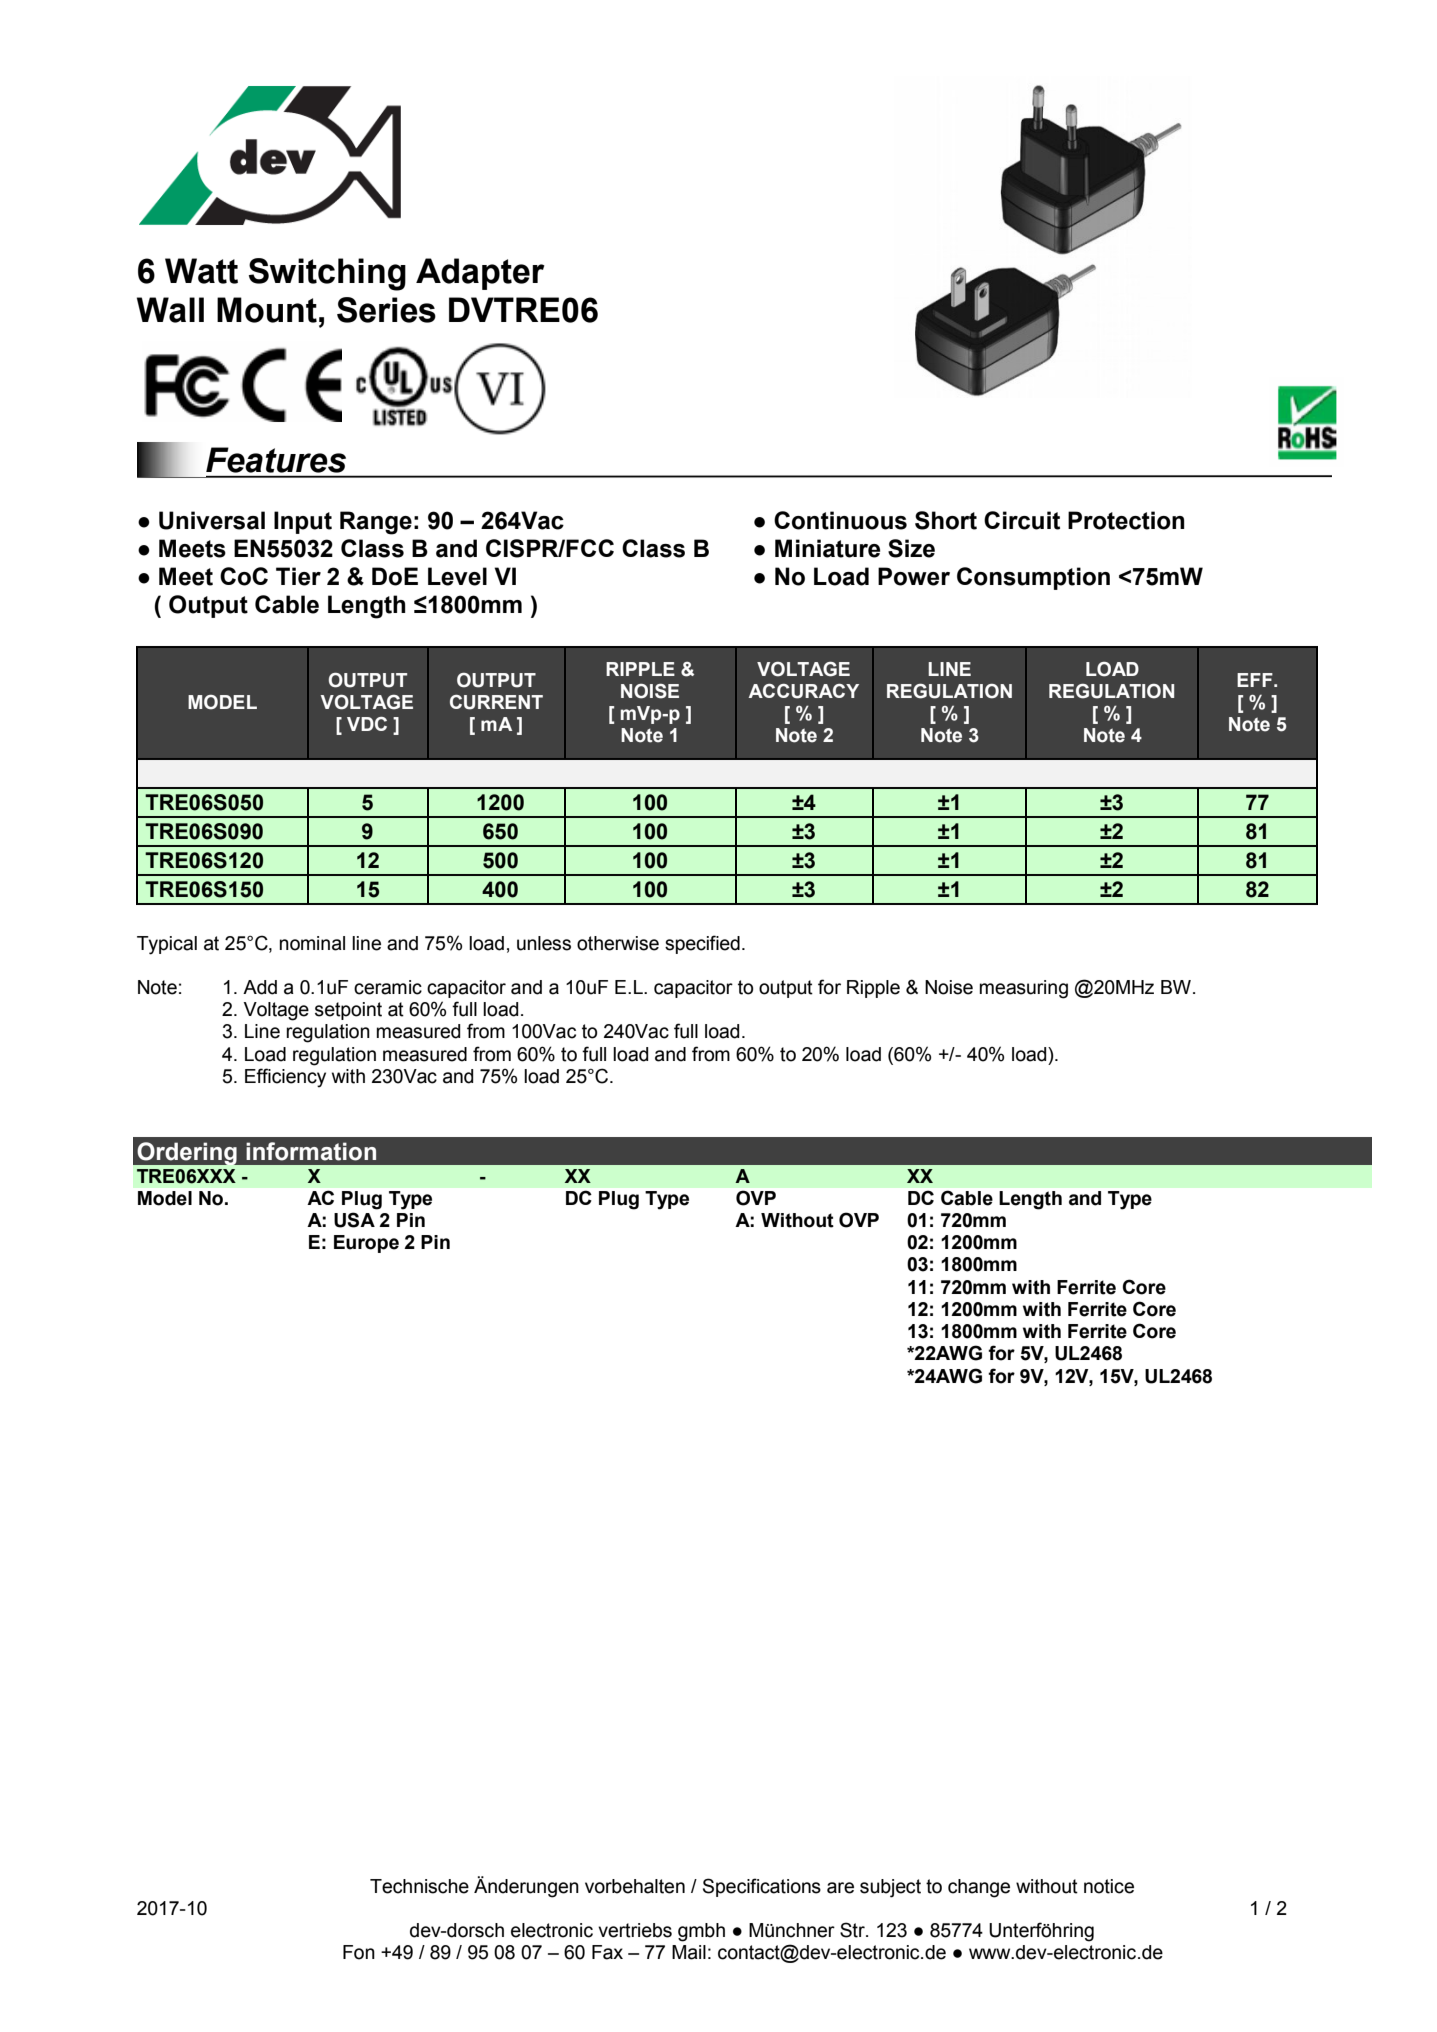  What do you see at coordinates (1033, 578) in the screenshot?
I see `Consumption` at bounding box center [1033, 578].
